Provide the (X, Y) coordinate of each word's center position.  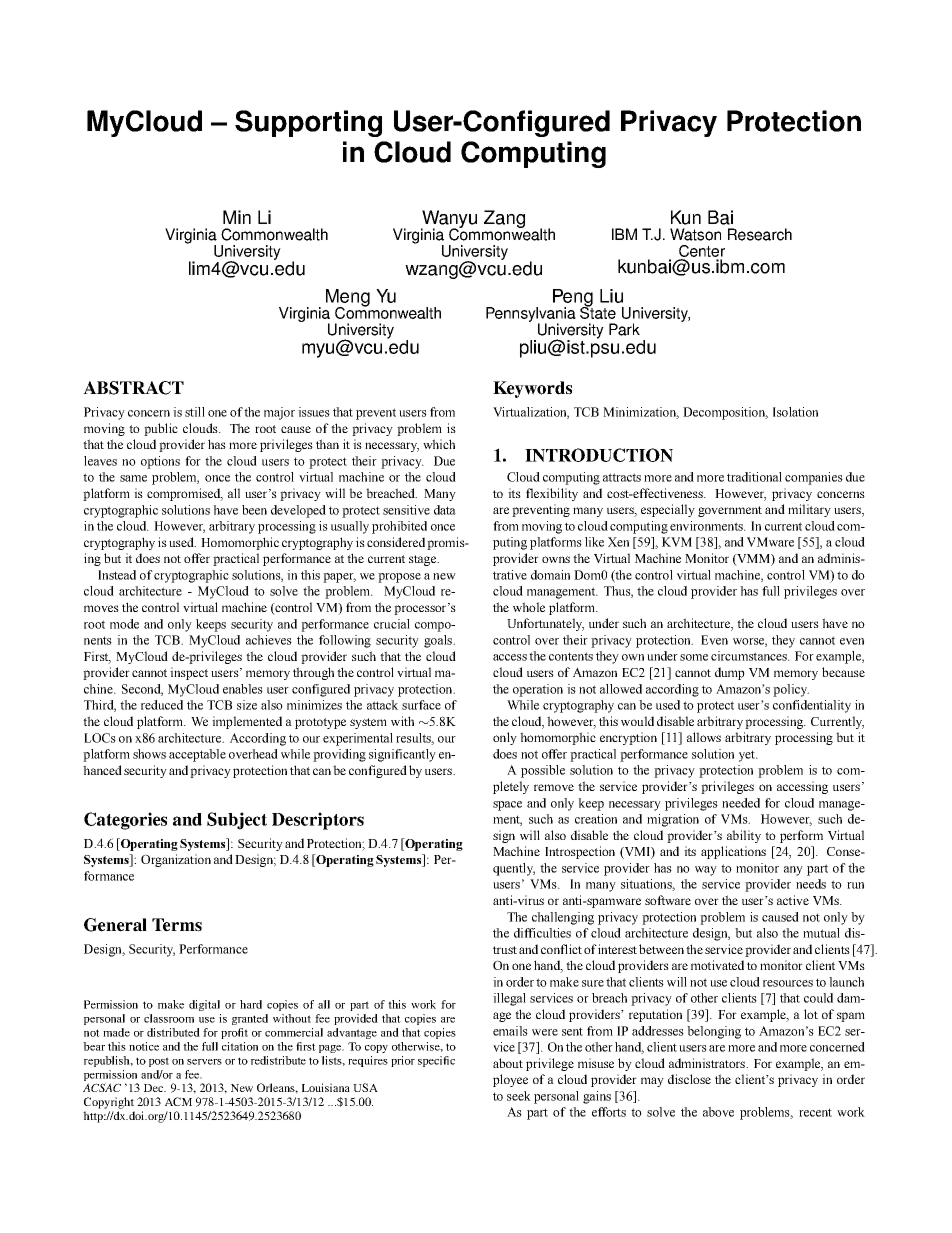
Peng (573, 299)
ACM (178, 1101)
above (718, 1112)
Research (760, 234)
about (508, 1063)
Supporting (308, 123)
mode (124, 624)
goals (439, 641)
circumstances (750, 656)
